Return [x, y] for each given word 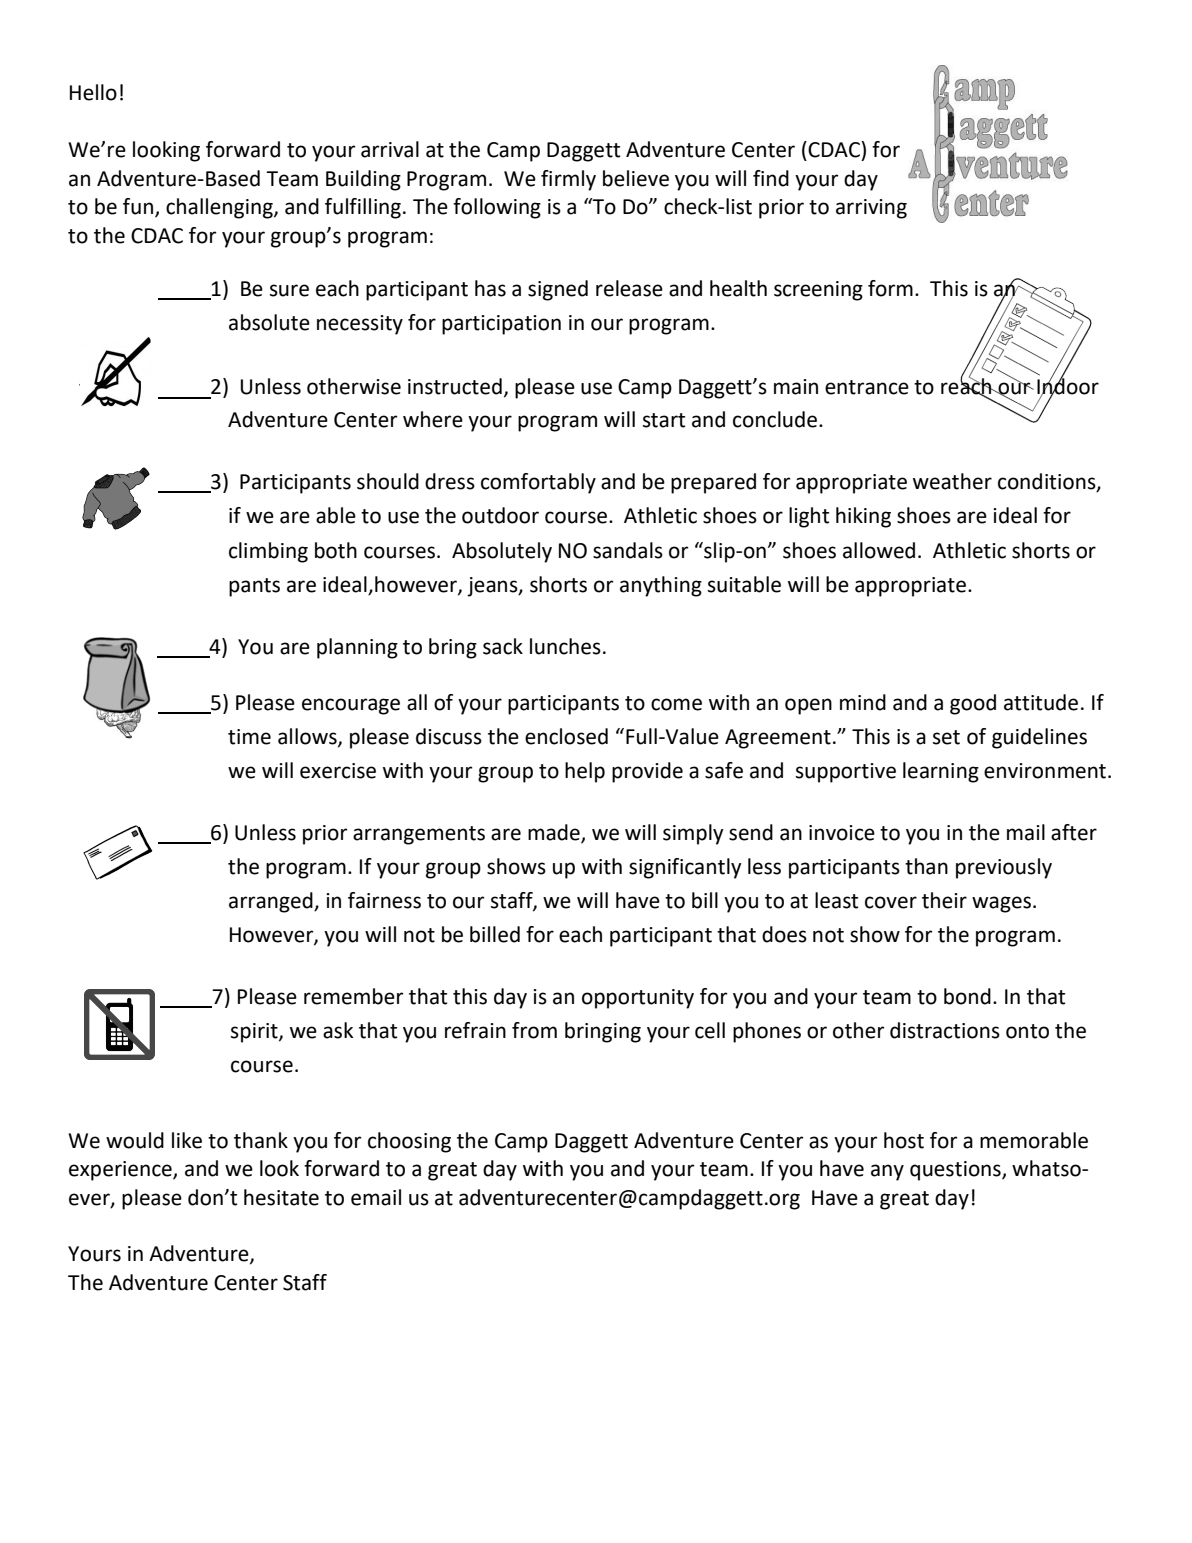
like [187, 1140]
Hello [93, 92]
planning [357, 648]
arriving [871, 209]
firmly [568, 180]
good [973, 704]
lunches [565, 646]
